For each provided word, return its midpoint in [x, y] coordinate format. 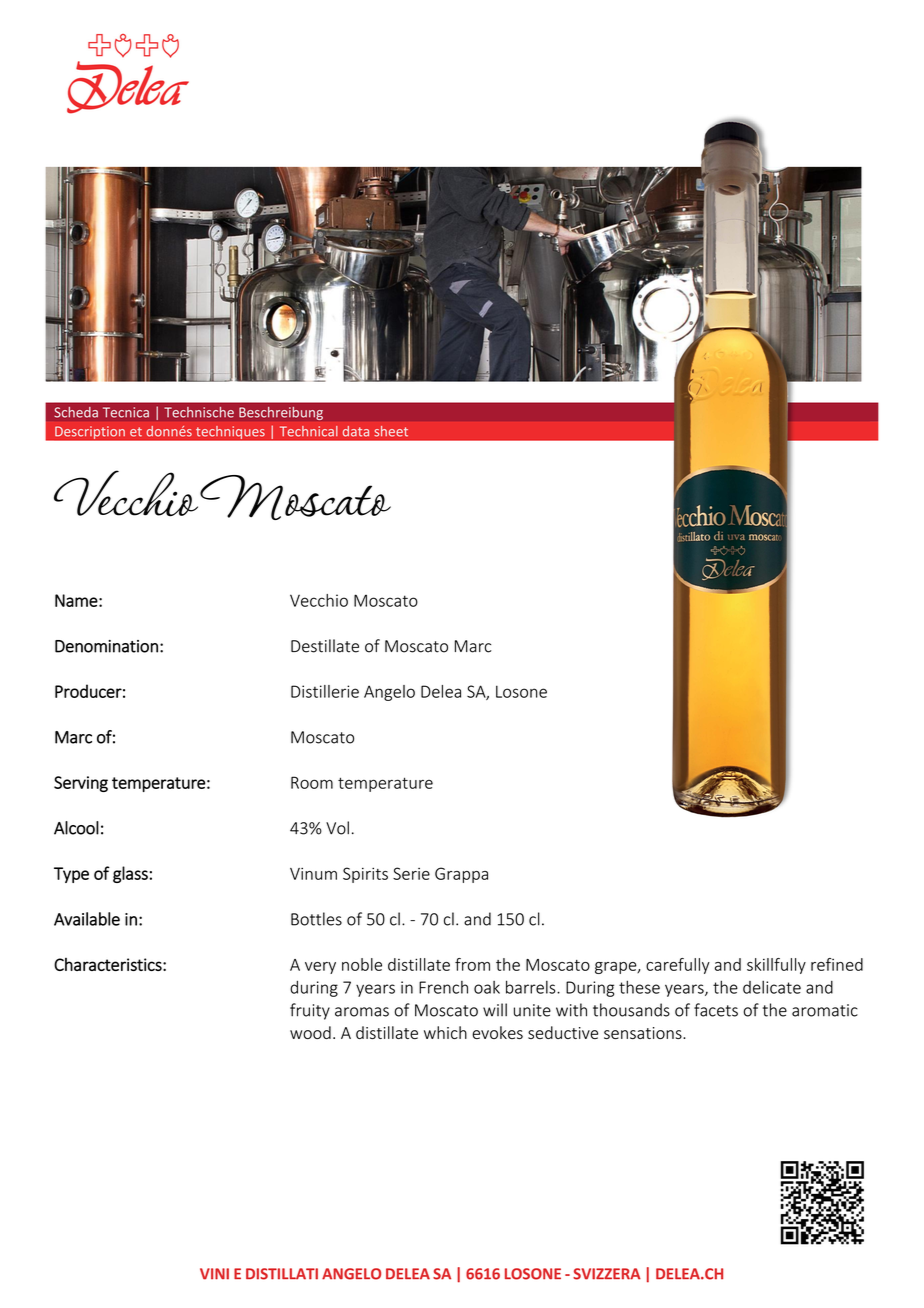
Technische [199, 412]
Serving [81, 784]
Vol [337, 828]
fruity [310, 1011]
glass [130, 874]
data [356, 431]
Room [312, 782]
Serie [411, 873]
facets [716, 1010]
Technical [309, 431]
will [495, 1010]
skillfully [776, 966]
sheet [391, 431]
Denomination [106, 646]
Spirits [365, 875]
